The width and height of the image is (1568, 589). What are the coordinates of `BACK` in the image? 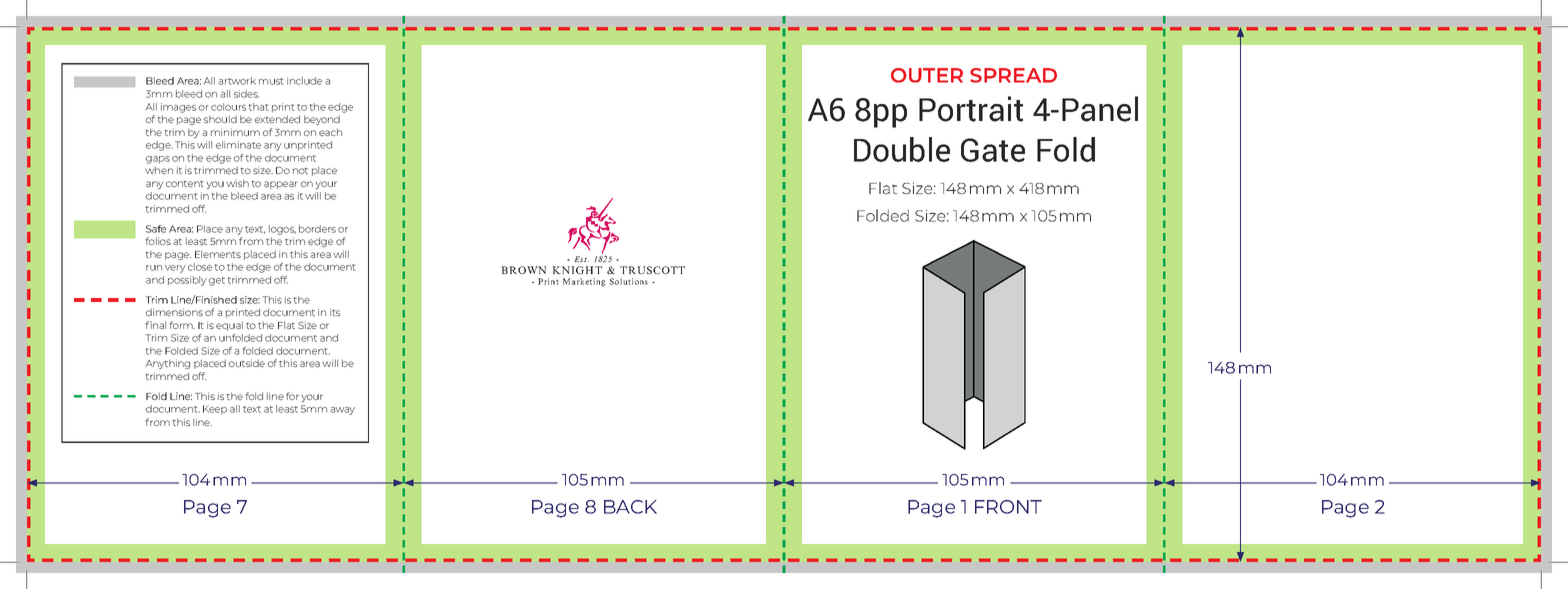 It's located at (630, 507).
